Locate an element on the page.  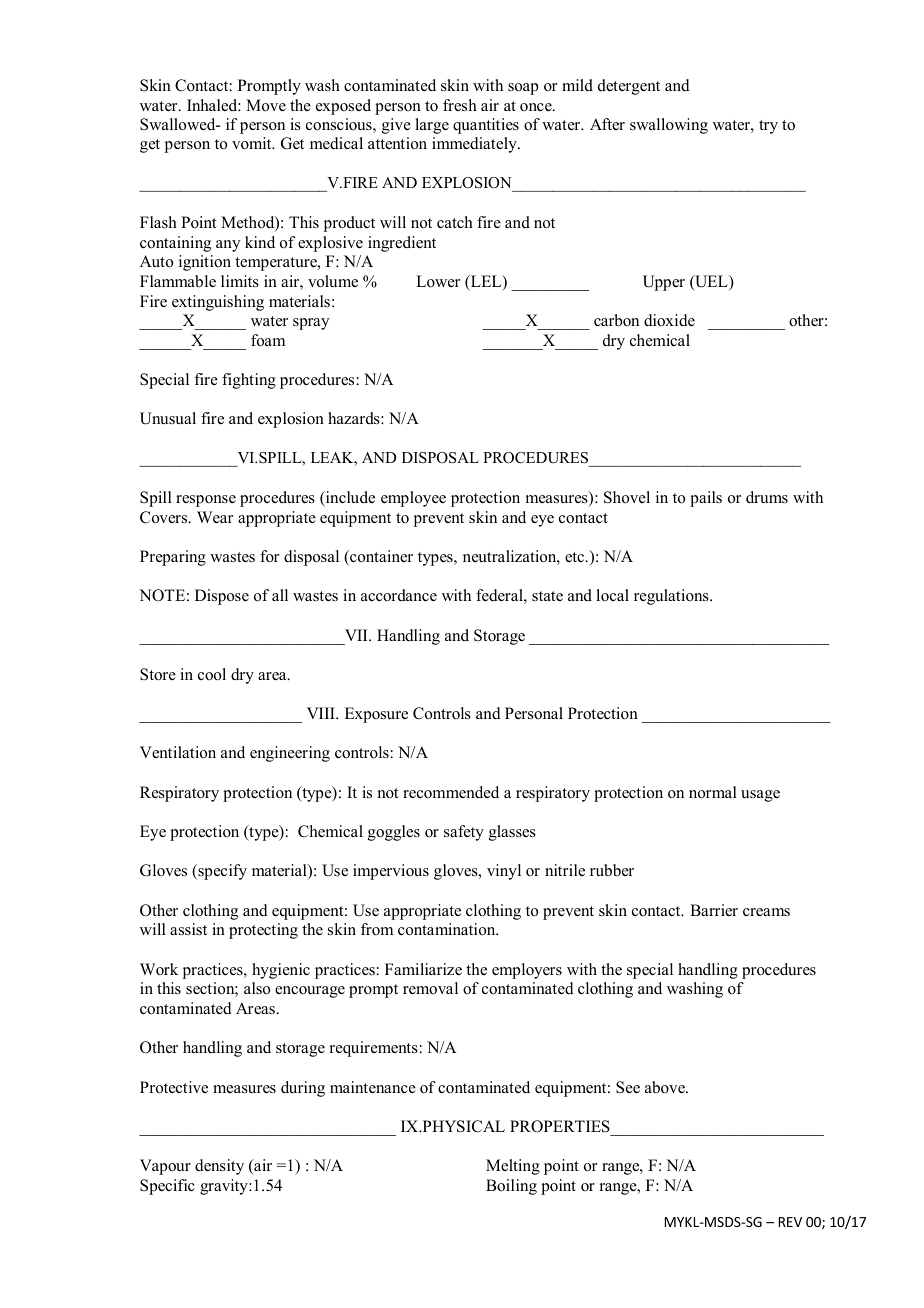
response is located at coordinates (206, 501).
